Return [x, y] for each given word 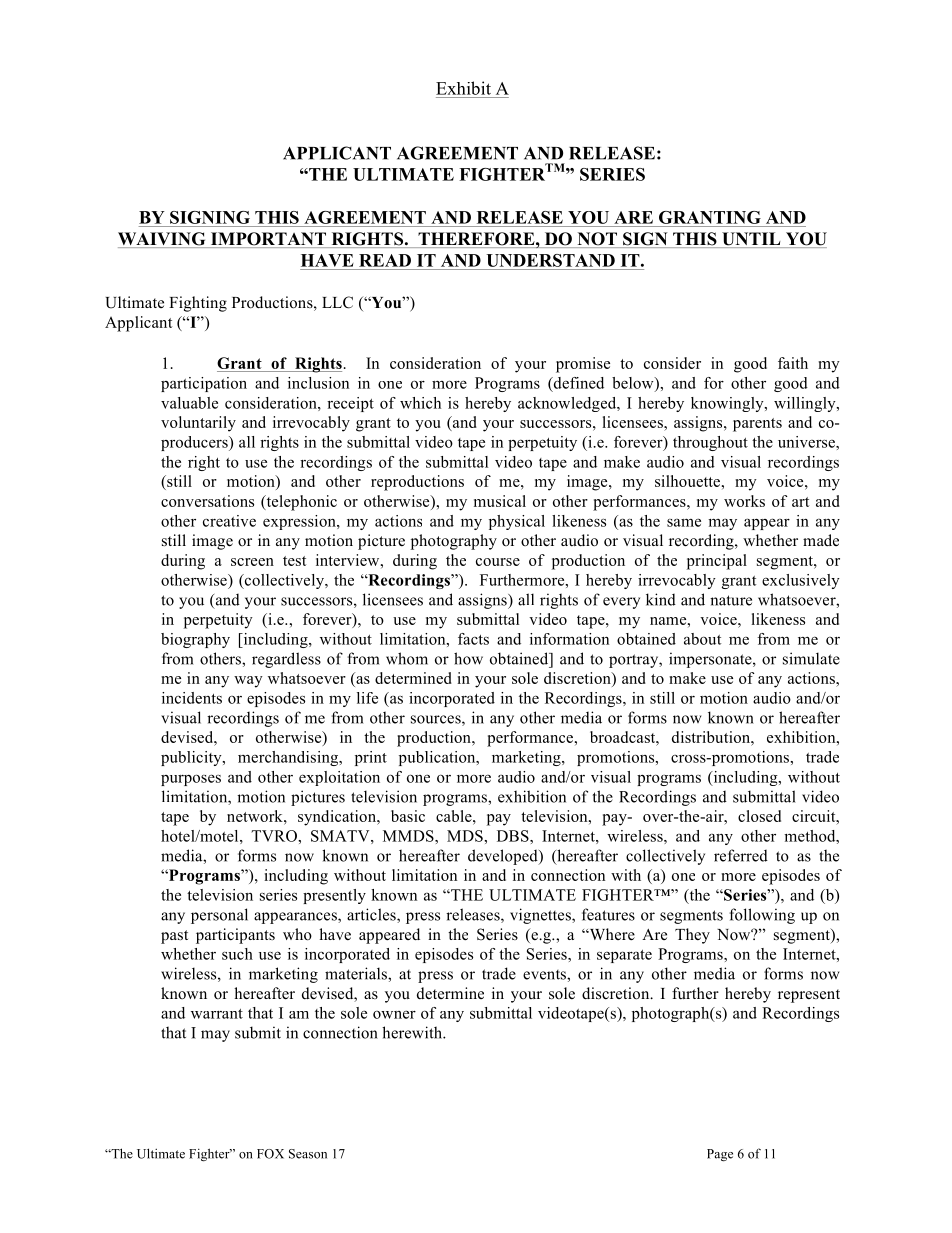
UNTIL [751, 240]
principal [717, 562]
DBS [514, 836]
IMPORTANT [268, 240]
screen [252, 562]
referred [741, 855]
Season [308, 1154]
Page [720, 1155]
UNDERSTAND [550, 260]
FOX [270, 1154]
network [256, 816]
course [498, 562]
